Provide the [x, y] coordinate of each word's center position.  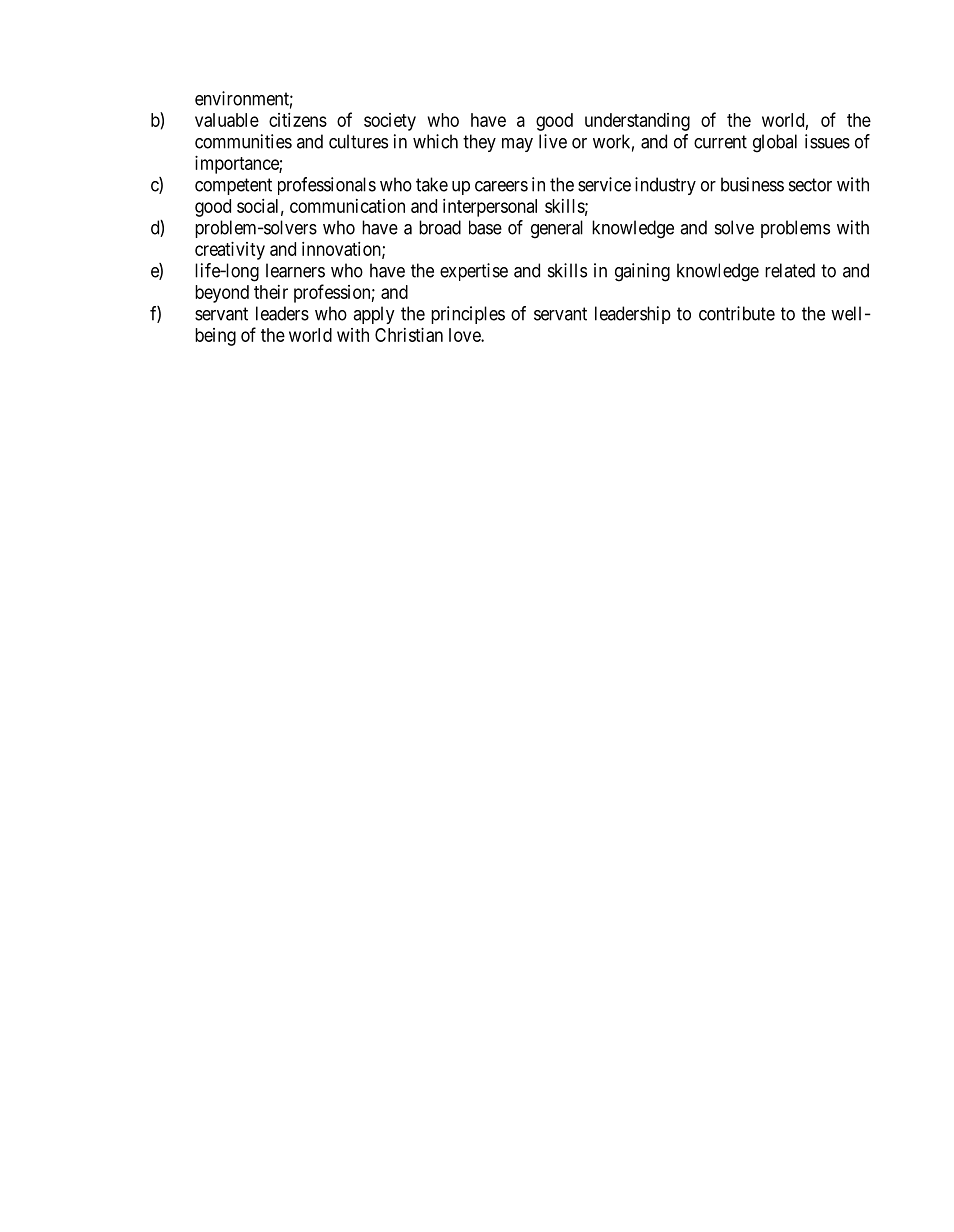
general [557, 229]
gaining [642, 272]
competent [233, 186]
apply [374, 315]
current [720, 142]
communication [347, 206]
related [790, 270]
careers [501, 186]
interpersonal [490, 208]
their [271, 292]
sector [810, 185]
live [553, 141]
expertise [474, 272]
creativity [230, 251]
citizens [298, 120]
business [752, 184]
